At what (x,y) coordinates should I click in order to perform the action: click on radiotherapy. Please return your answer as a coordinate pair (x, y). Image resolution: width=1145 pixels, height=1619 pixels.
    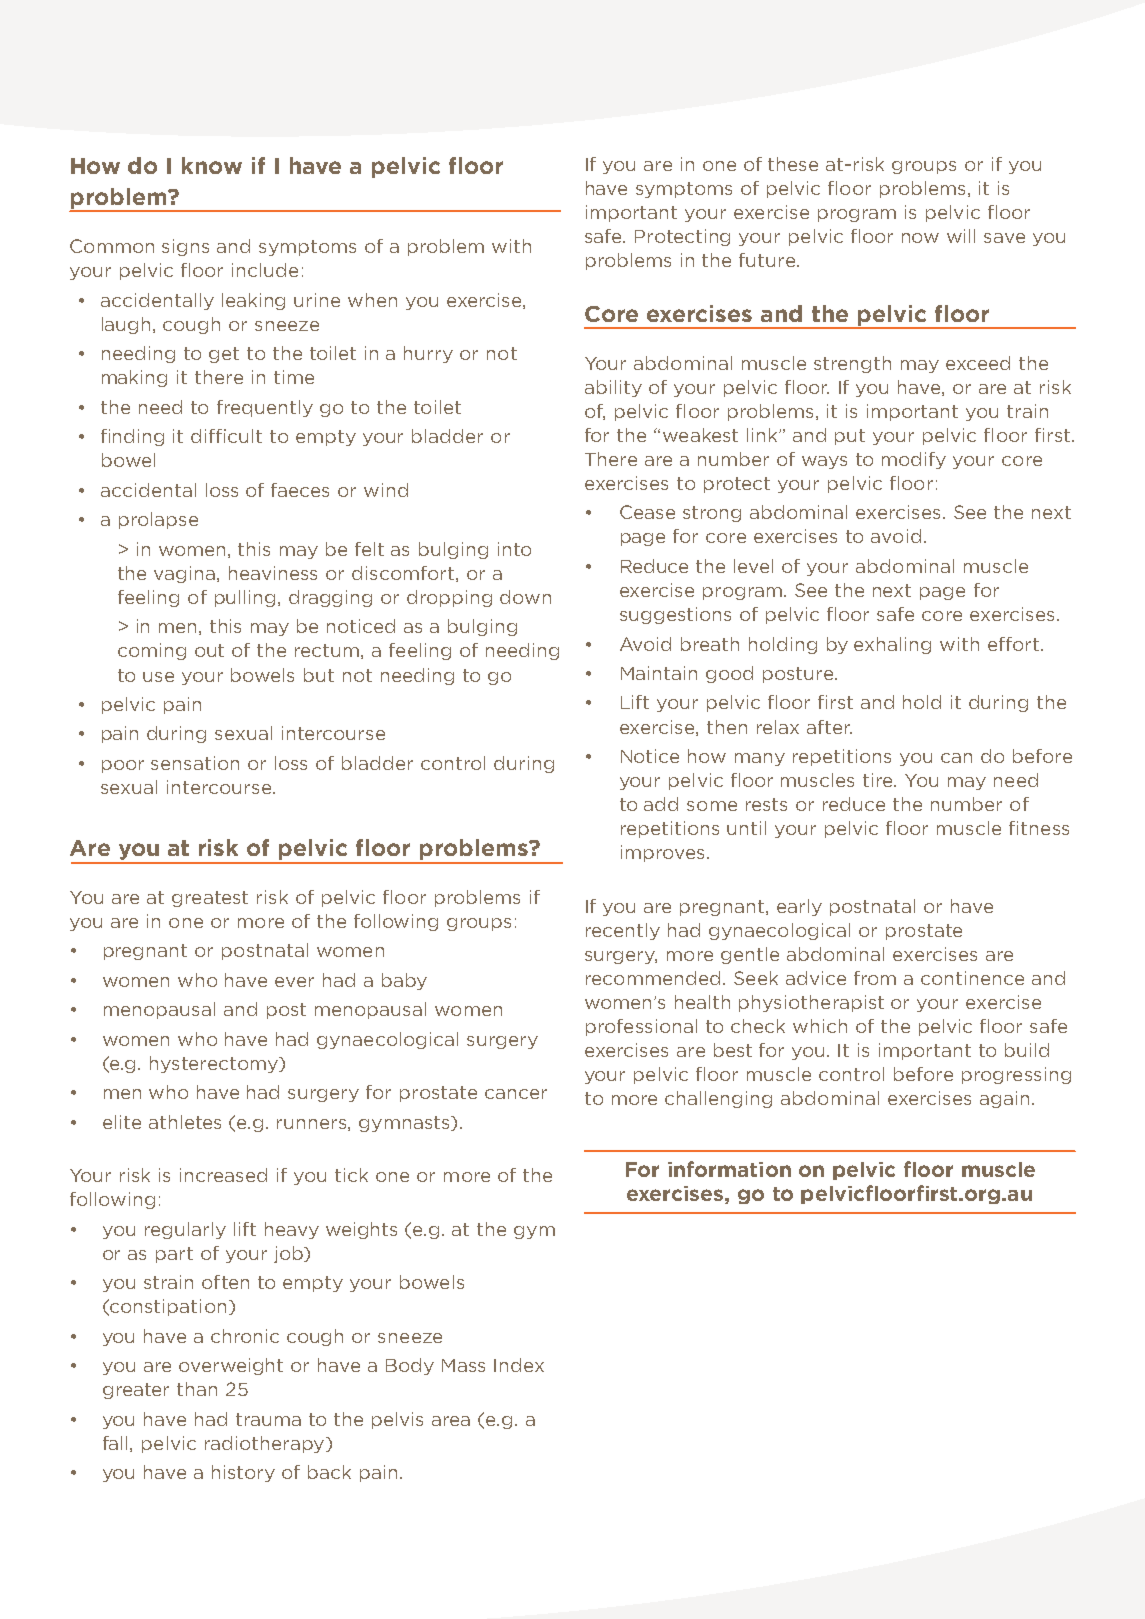
    Looking at the image, I should click on (264, 1444).
